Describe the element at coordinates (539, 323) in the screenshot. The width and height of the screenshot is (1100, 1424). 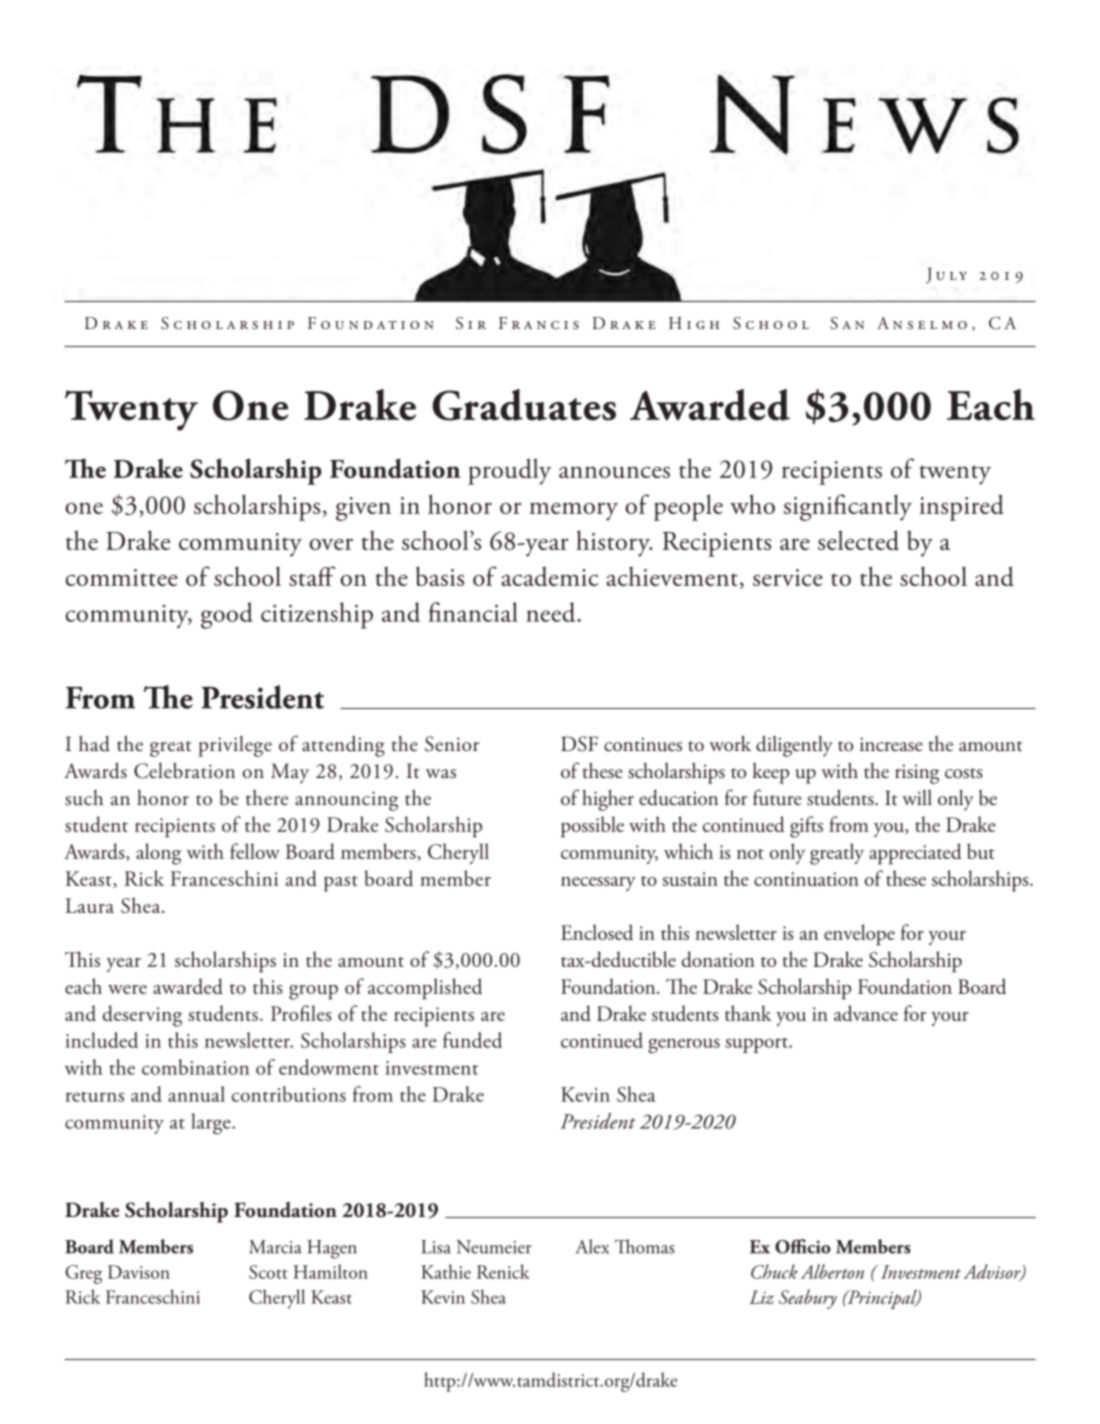
I see `Francis` at that location.
